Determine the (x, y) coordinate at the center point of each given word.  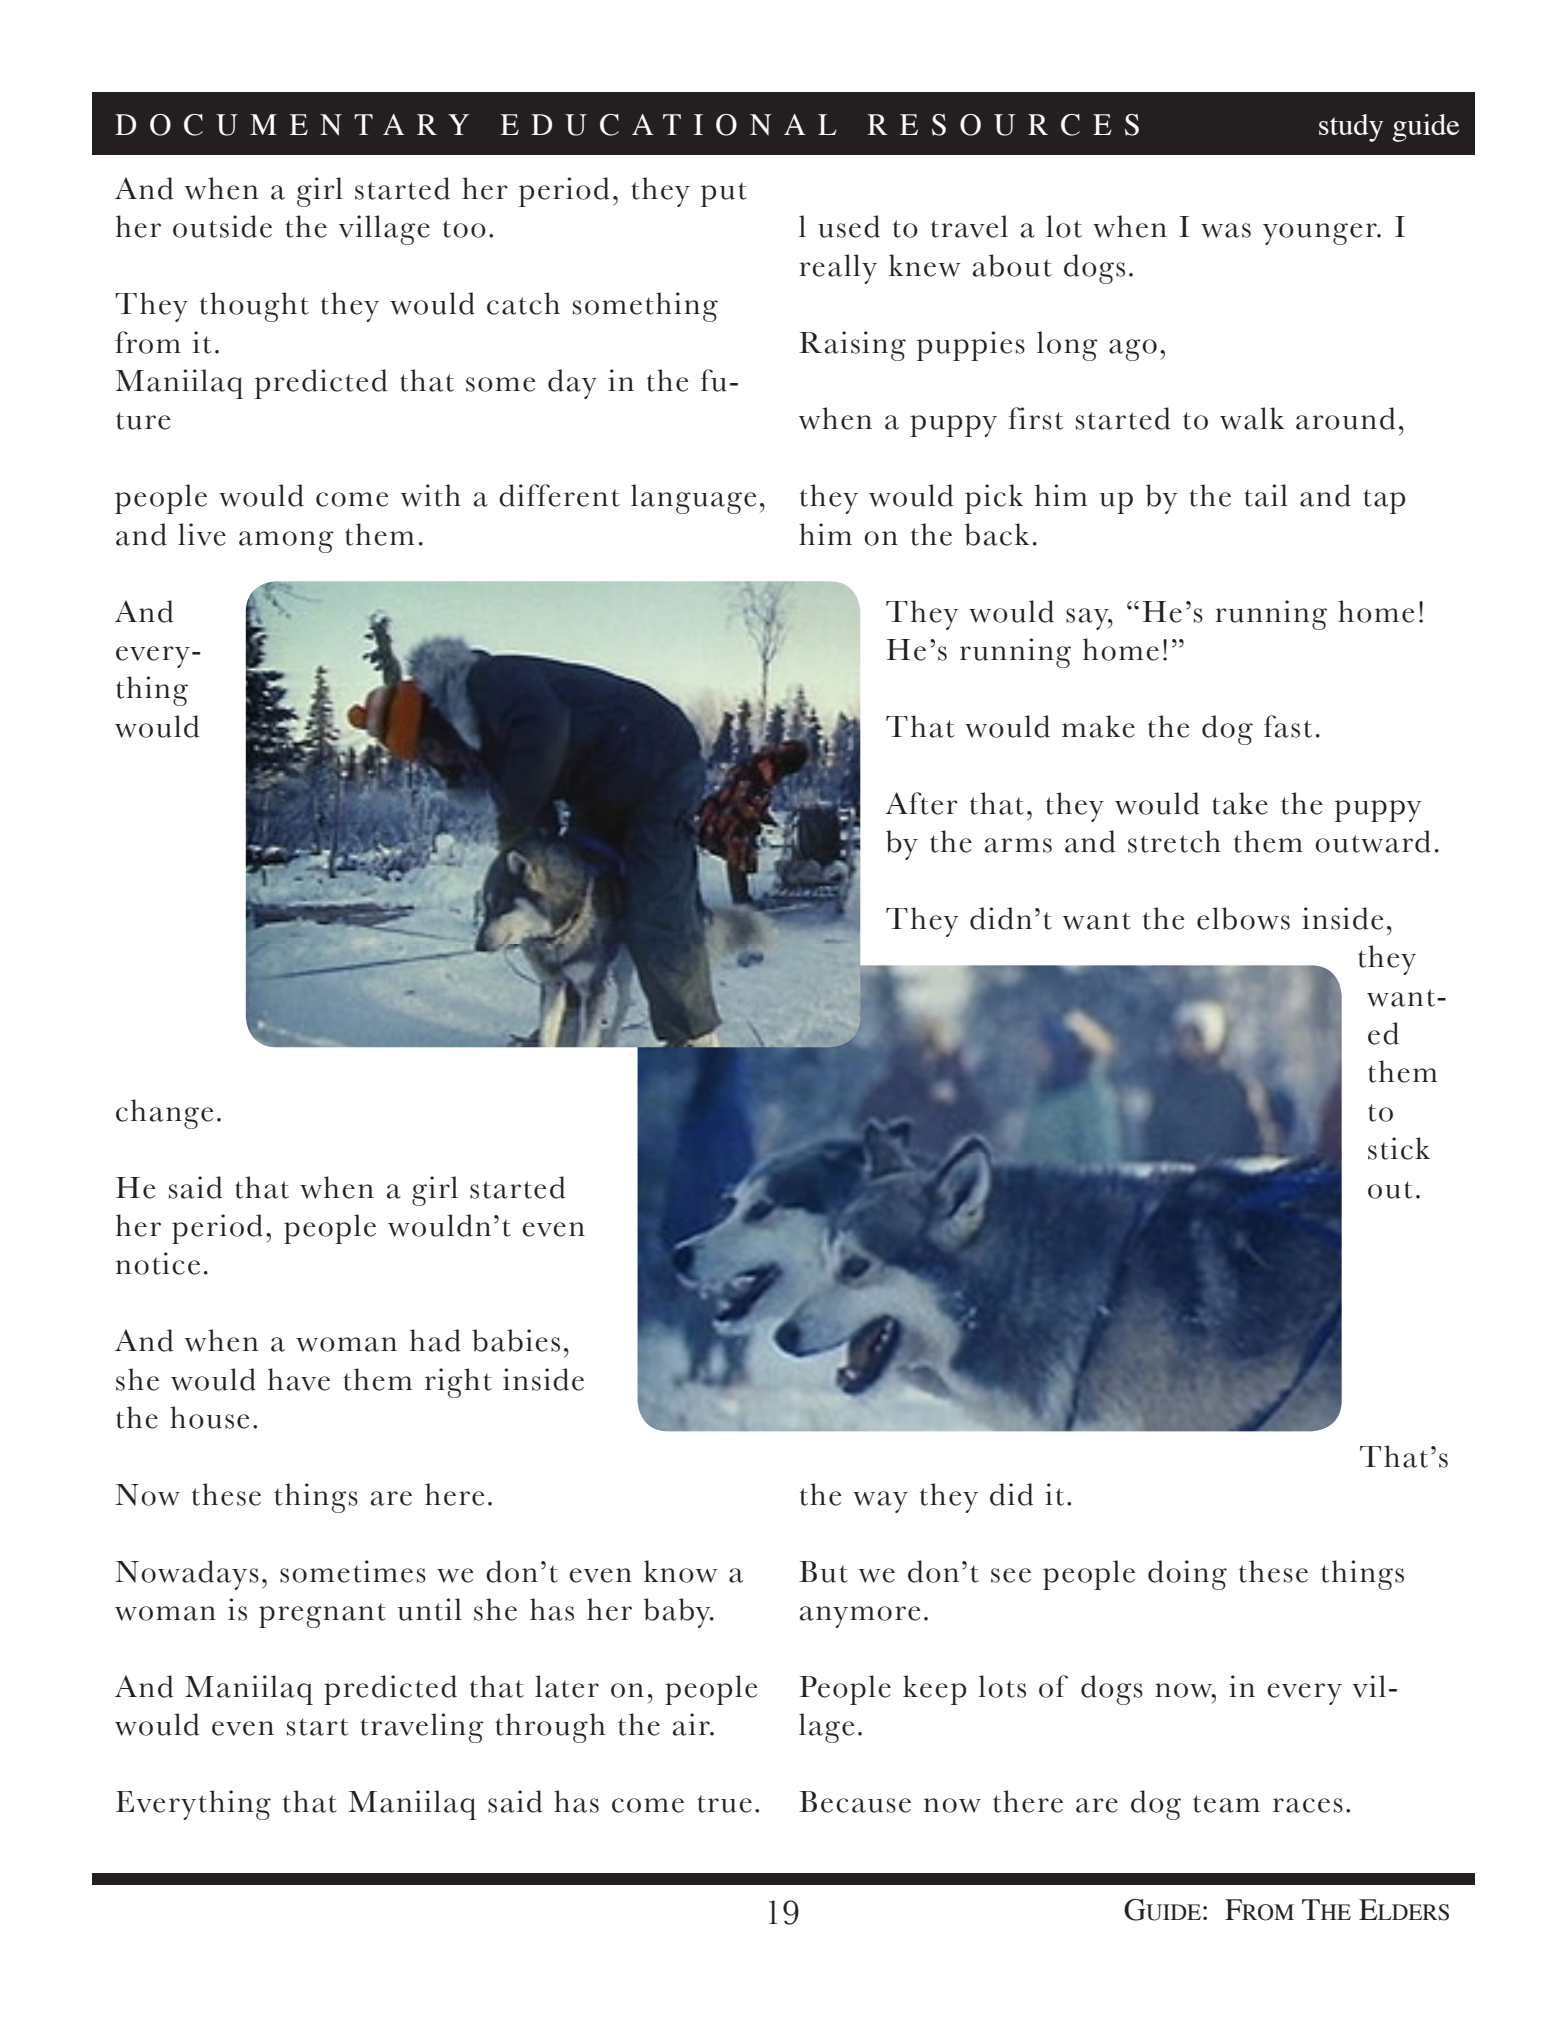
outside (222, 226)
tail (1266, 495)
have (299, 1379)
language (693, 499)
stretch (1174, 841)
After (921, 803)
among (286, 542)
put (724, 194)
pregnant (322, 1615)
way (880, 1502)
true (724, 1804)
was (1226, 230)
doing (1187, 1575)
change (164, 1114)
